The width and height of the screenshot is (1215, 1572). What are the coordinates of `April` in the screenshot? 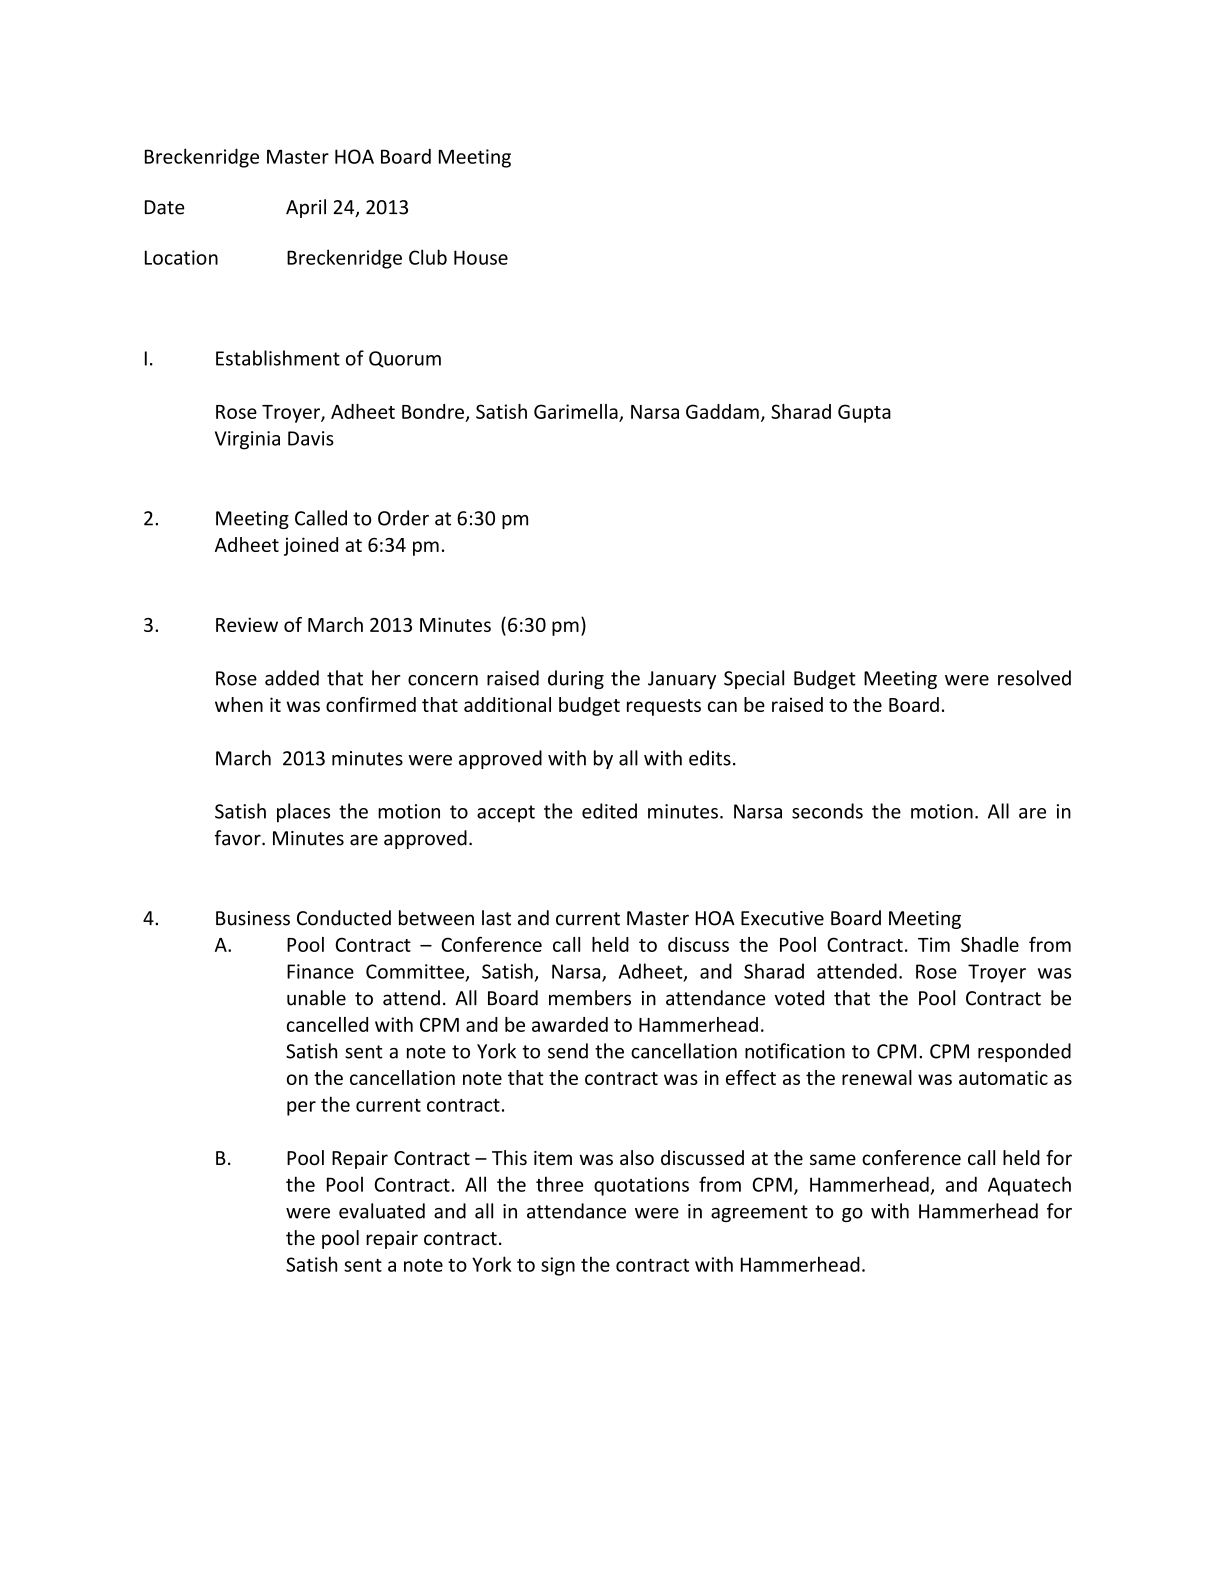 It's located at (306, 208).
